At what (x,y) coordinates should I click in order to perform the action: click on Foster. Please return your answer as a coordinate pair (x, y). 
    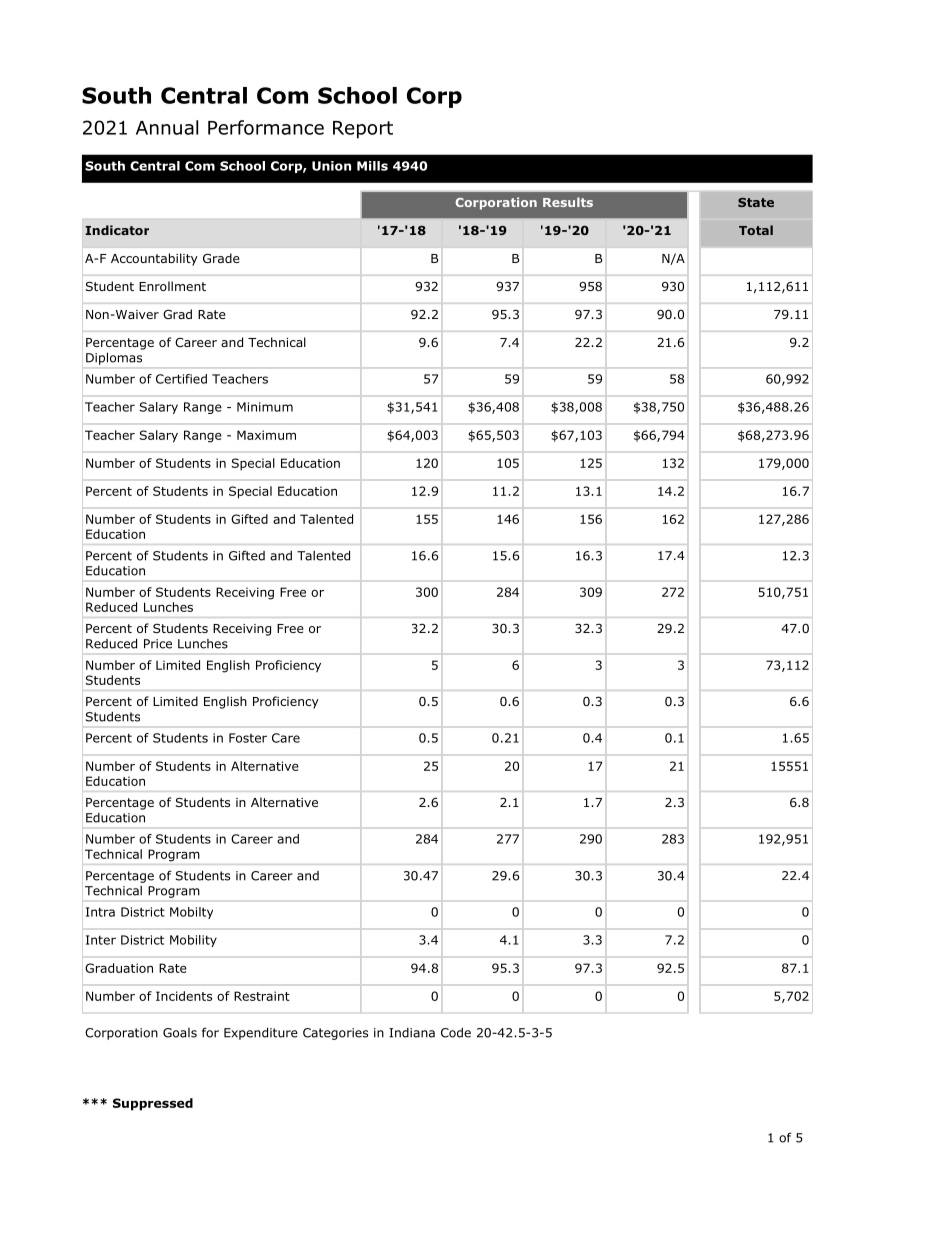
    Looking at the image, I should click on (248, 738).
